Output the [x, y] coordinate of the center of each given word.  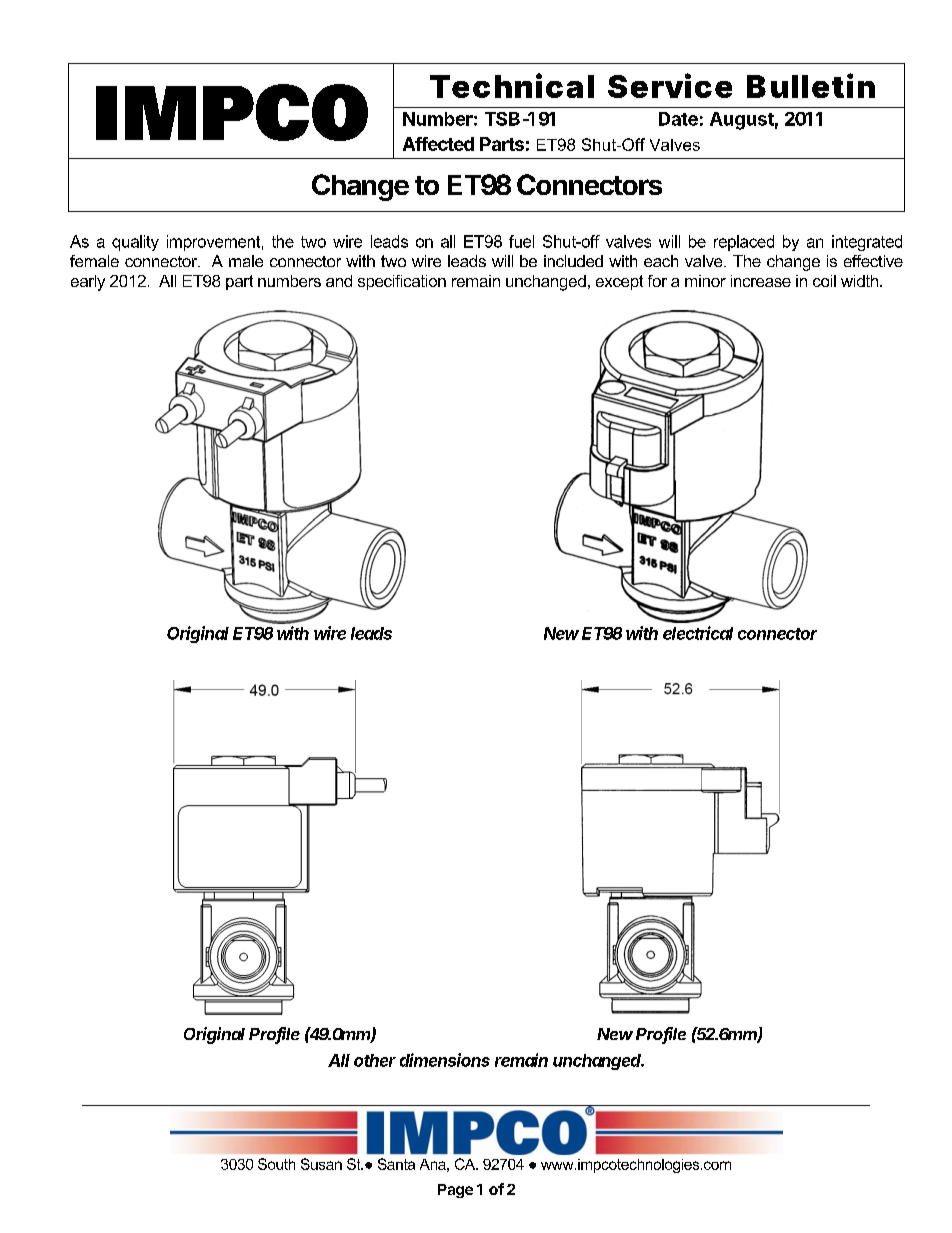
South [276, 1164]
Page [455, 1191]
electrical [698, 633]
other [375, 1060]
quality [135, 243]
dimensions [445, 1060]
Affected [438, 144]
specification [402, 282]
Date [678, 119]
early [88, 283]
